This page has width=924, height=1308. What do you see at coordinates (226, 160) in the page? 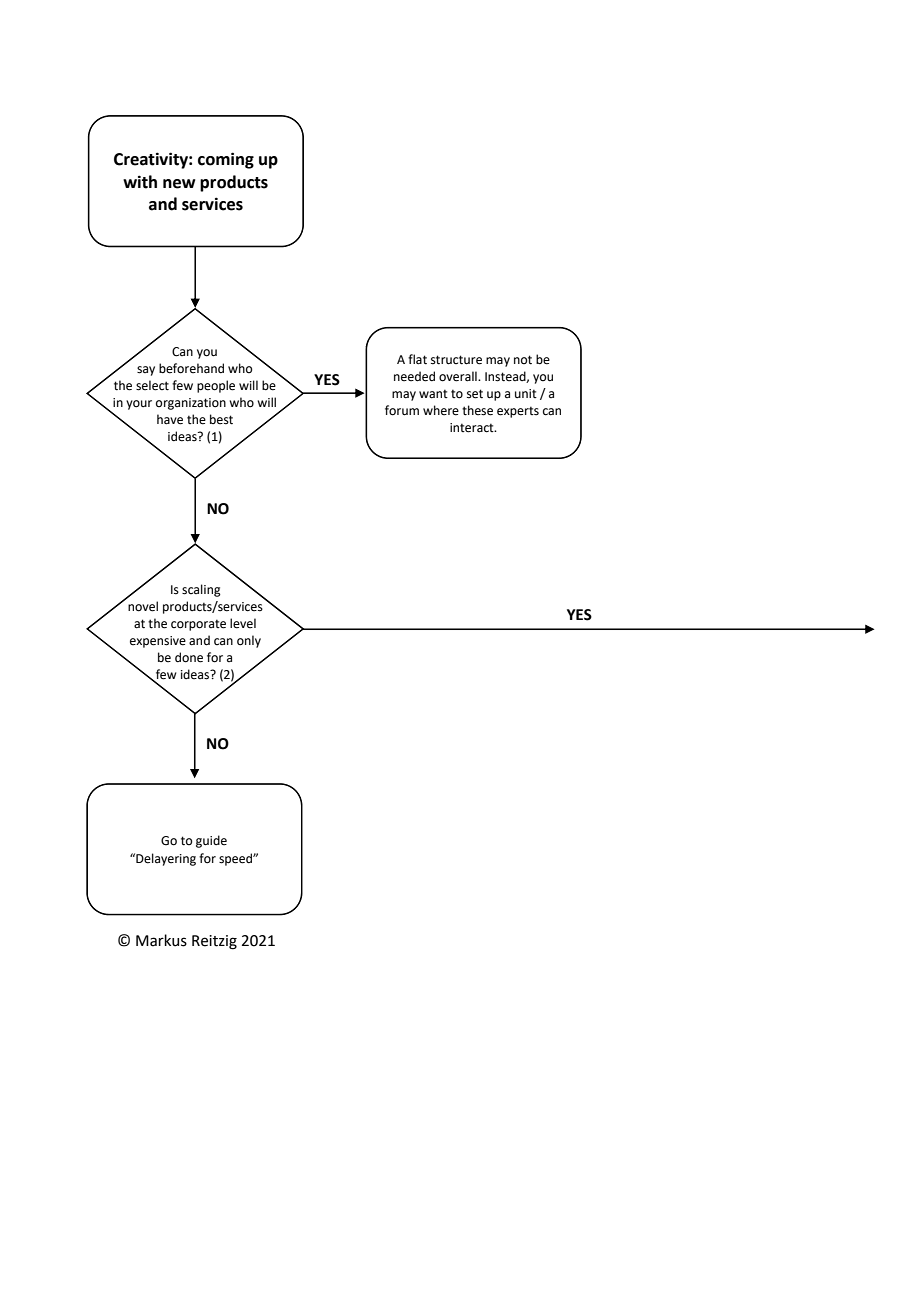
I see `coming` at bounding box center [226, 160].
